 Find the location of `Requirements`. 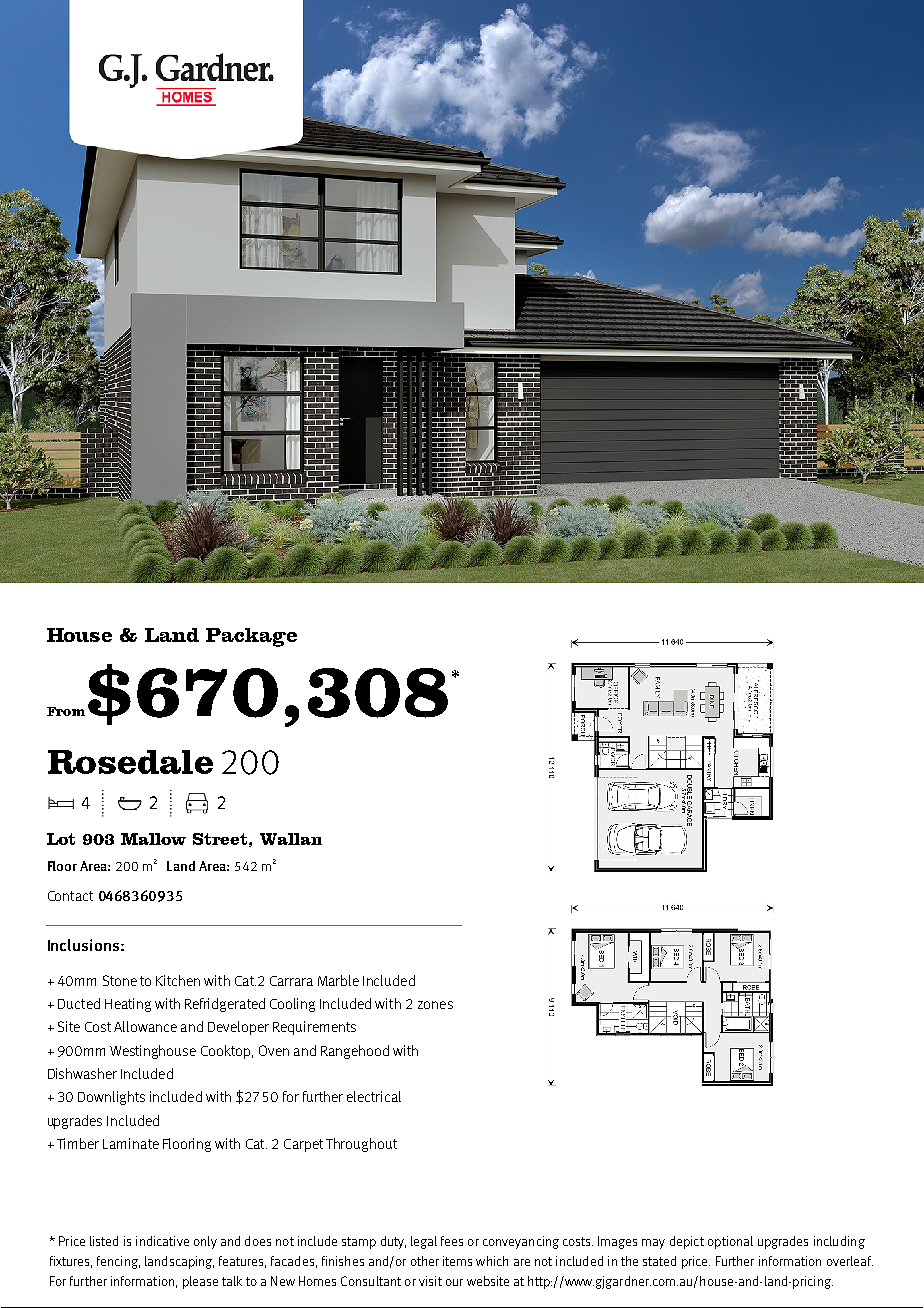

Requirements is located at coordinates (314, 1028).
